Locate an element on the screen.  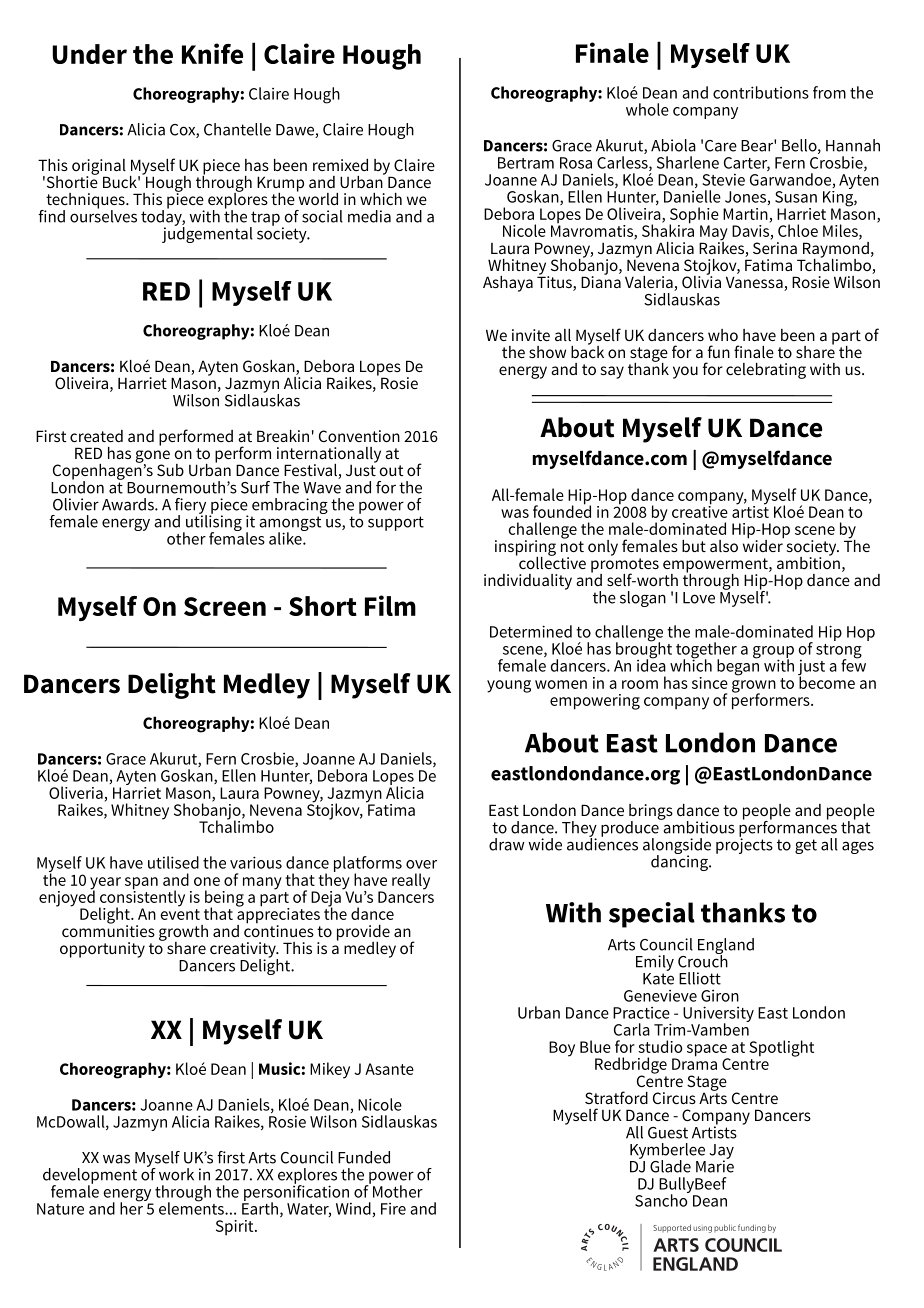
group is located at coordinates (773, 653).
